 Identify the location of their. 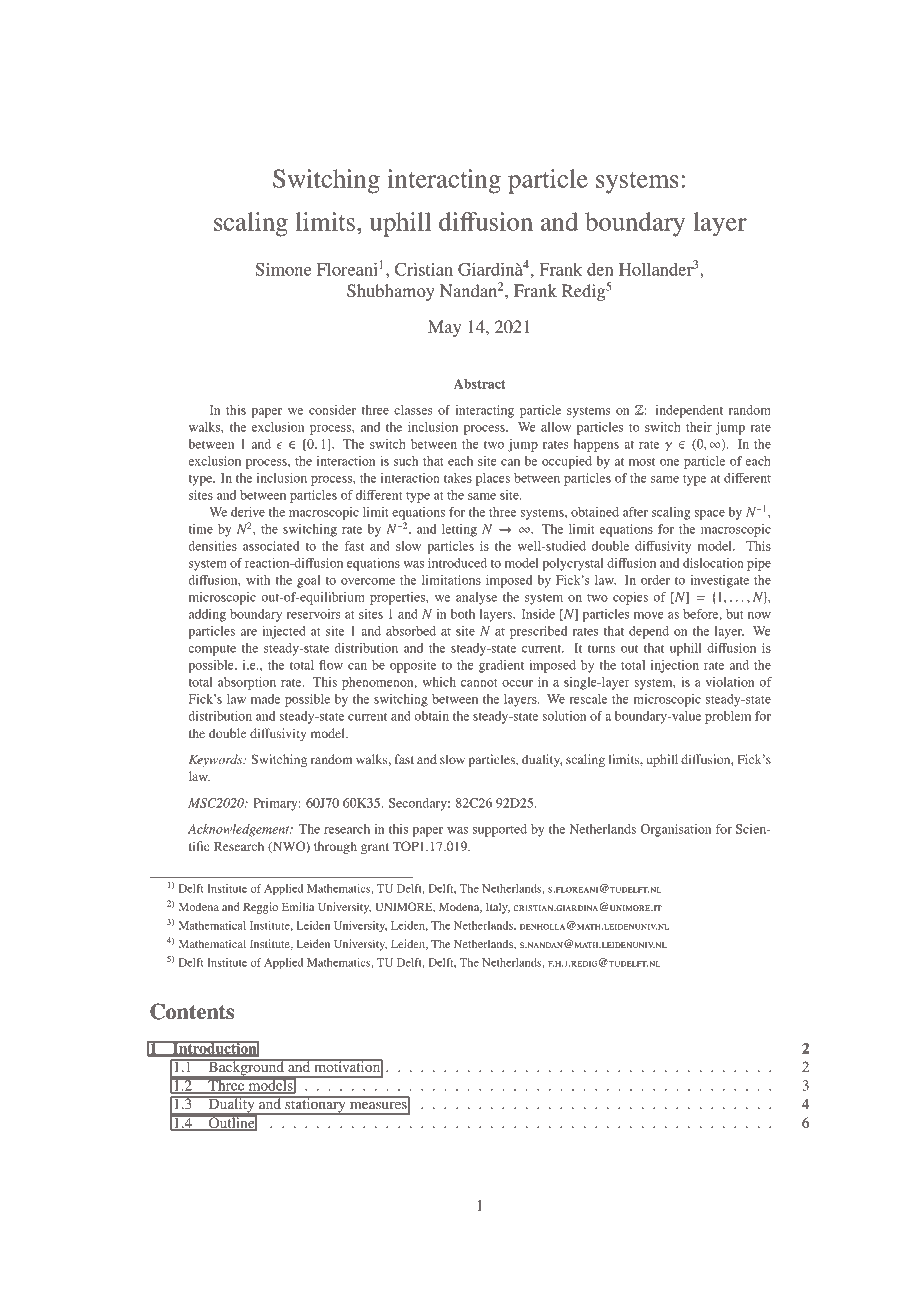
(699, 427).
